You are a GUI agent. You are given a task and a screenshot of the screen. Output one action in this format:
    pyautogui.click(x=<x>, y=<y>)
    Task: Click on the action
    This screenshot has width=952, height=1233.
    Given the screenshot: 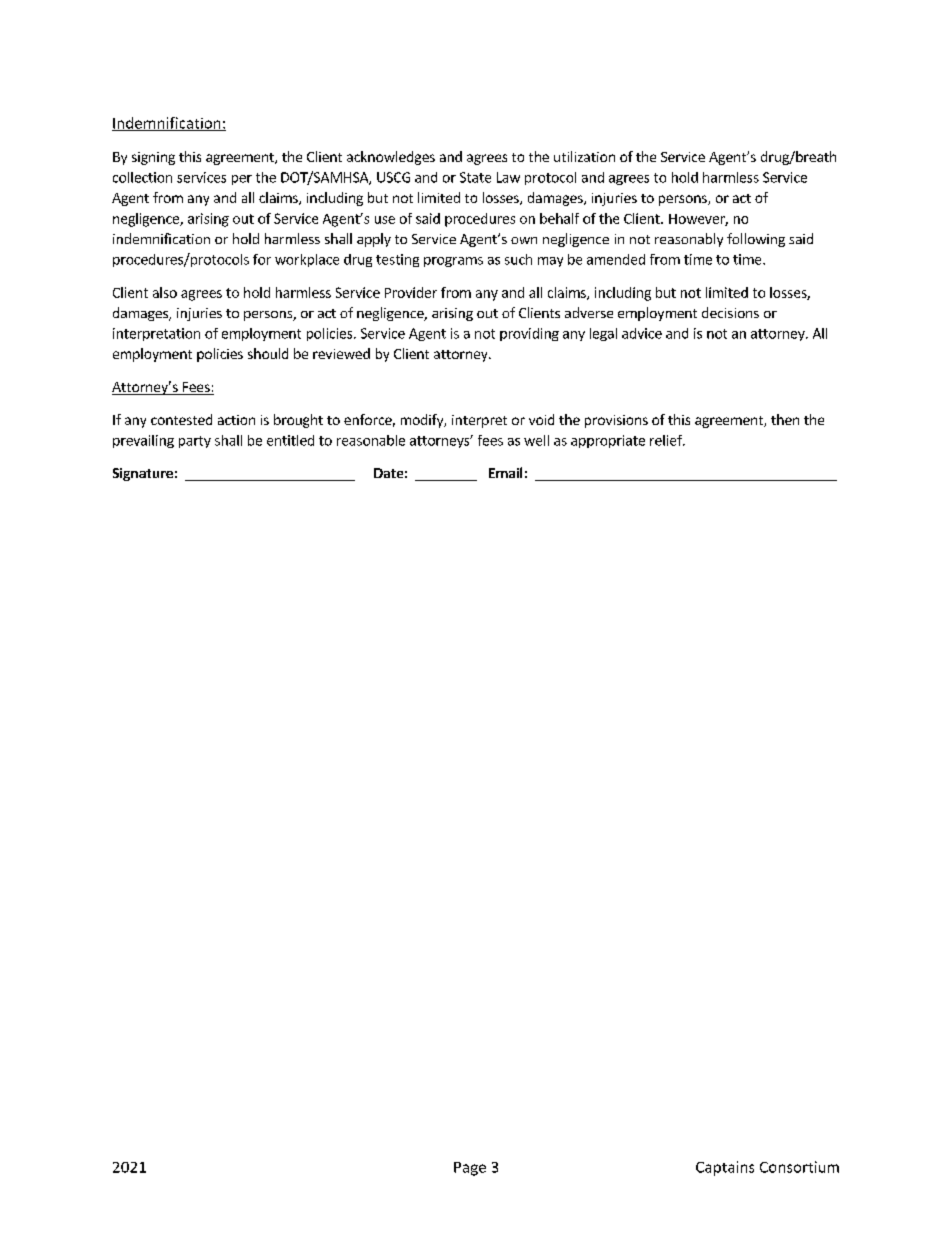 What is the action you would take?
    pyautogui.click(x=236, y=420)
